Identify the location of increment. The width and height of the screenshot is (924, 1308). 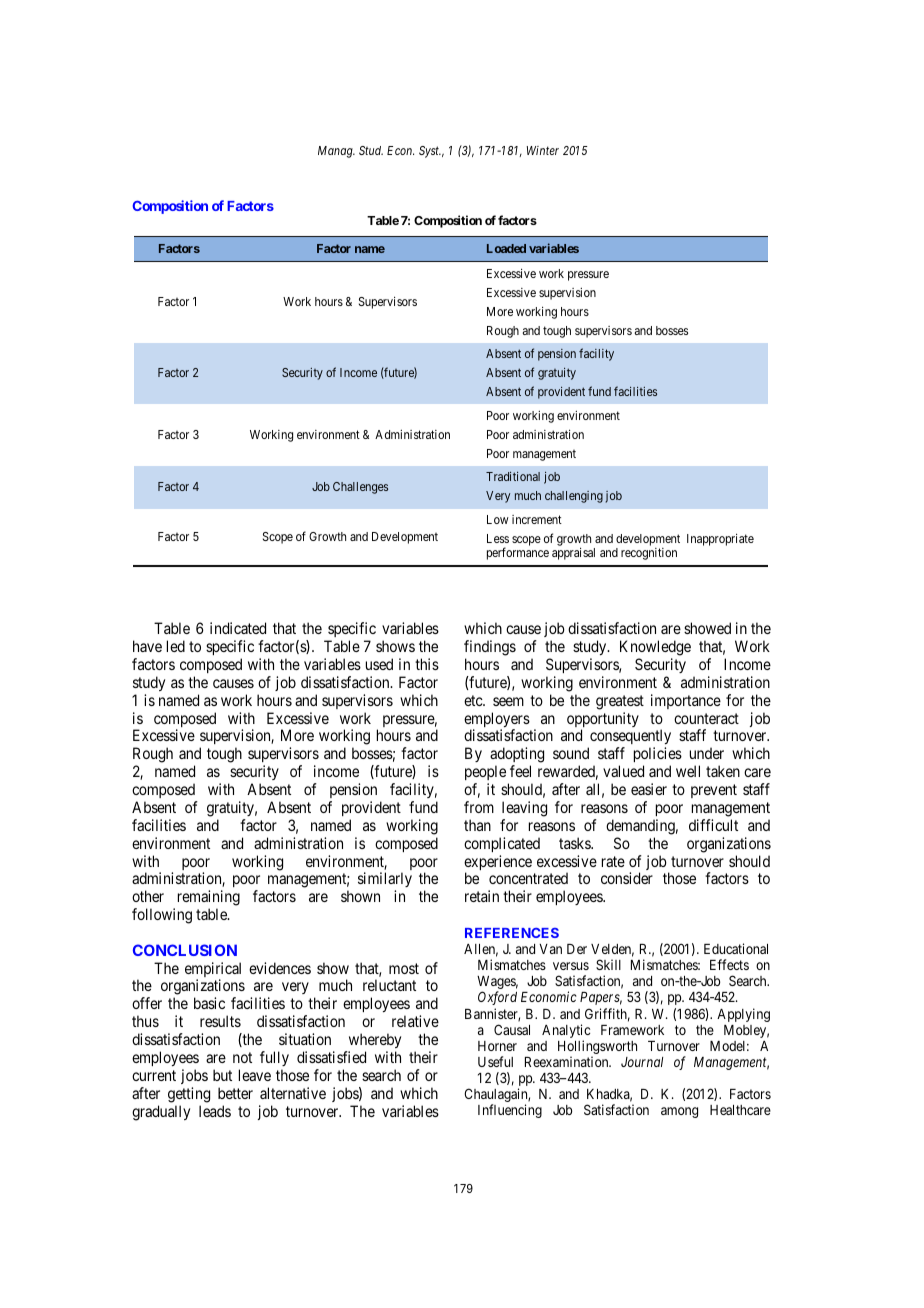
(537, 519).
